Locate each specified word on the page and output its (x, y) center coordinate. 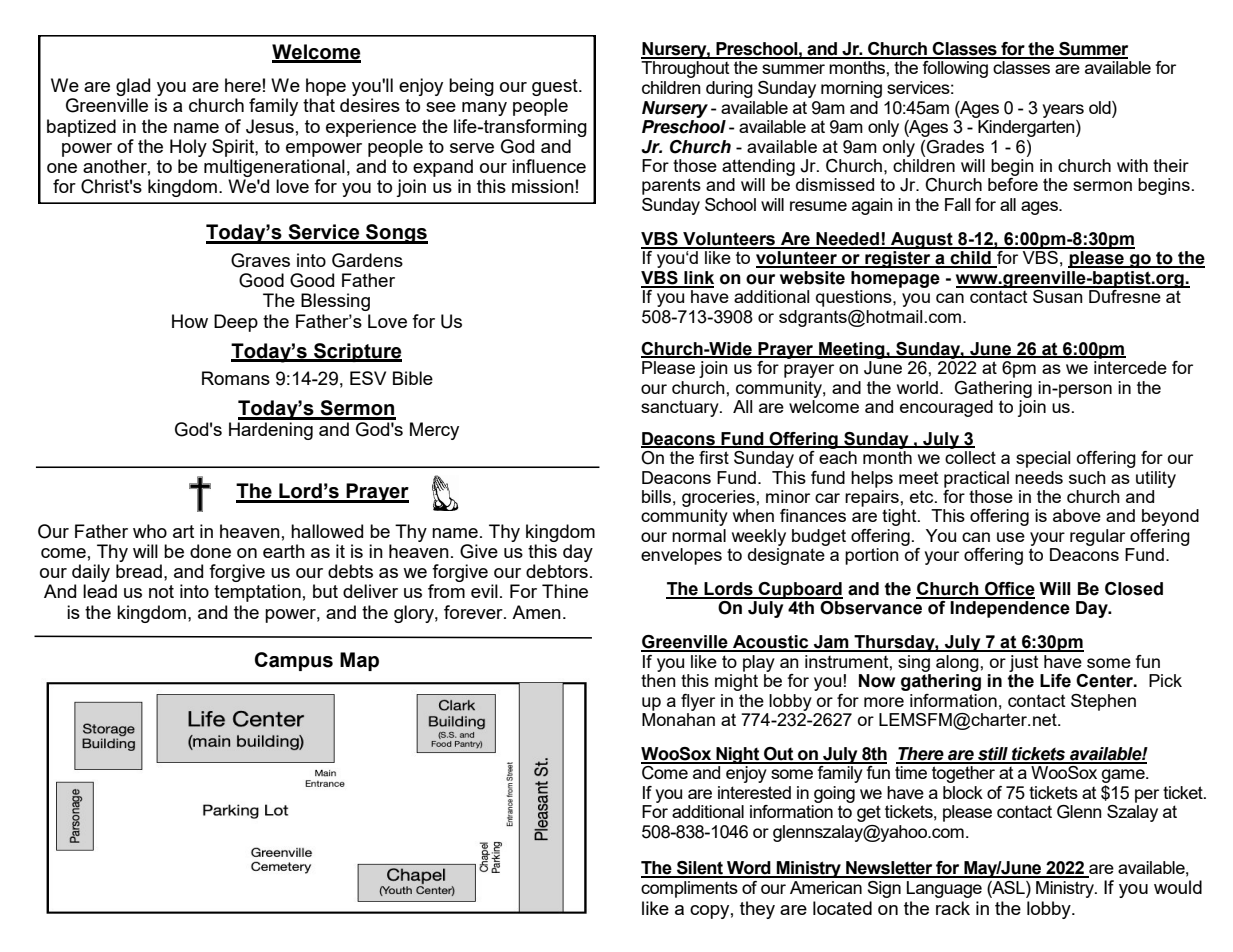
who (150, 531)
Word (749, 869)
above (1077, 515)
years (1063, 111)
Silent (700, 869)
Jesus (270, 126)
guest (556, 87)
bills (656, 496)
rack (953, 908)
